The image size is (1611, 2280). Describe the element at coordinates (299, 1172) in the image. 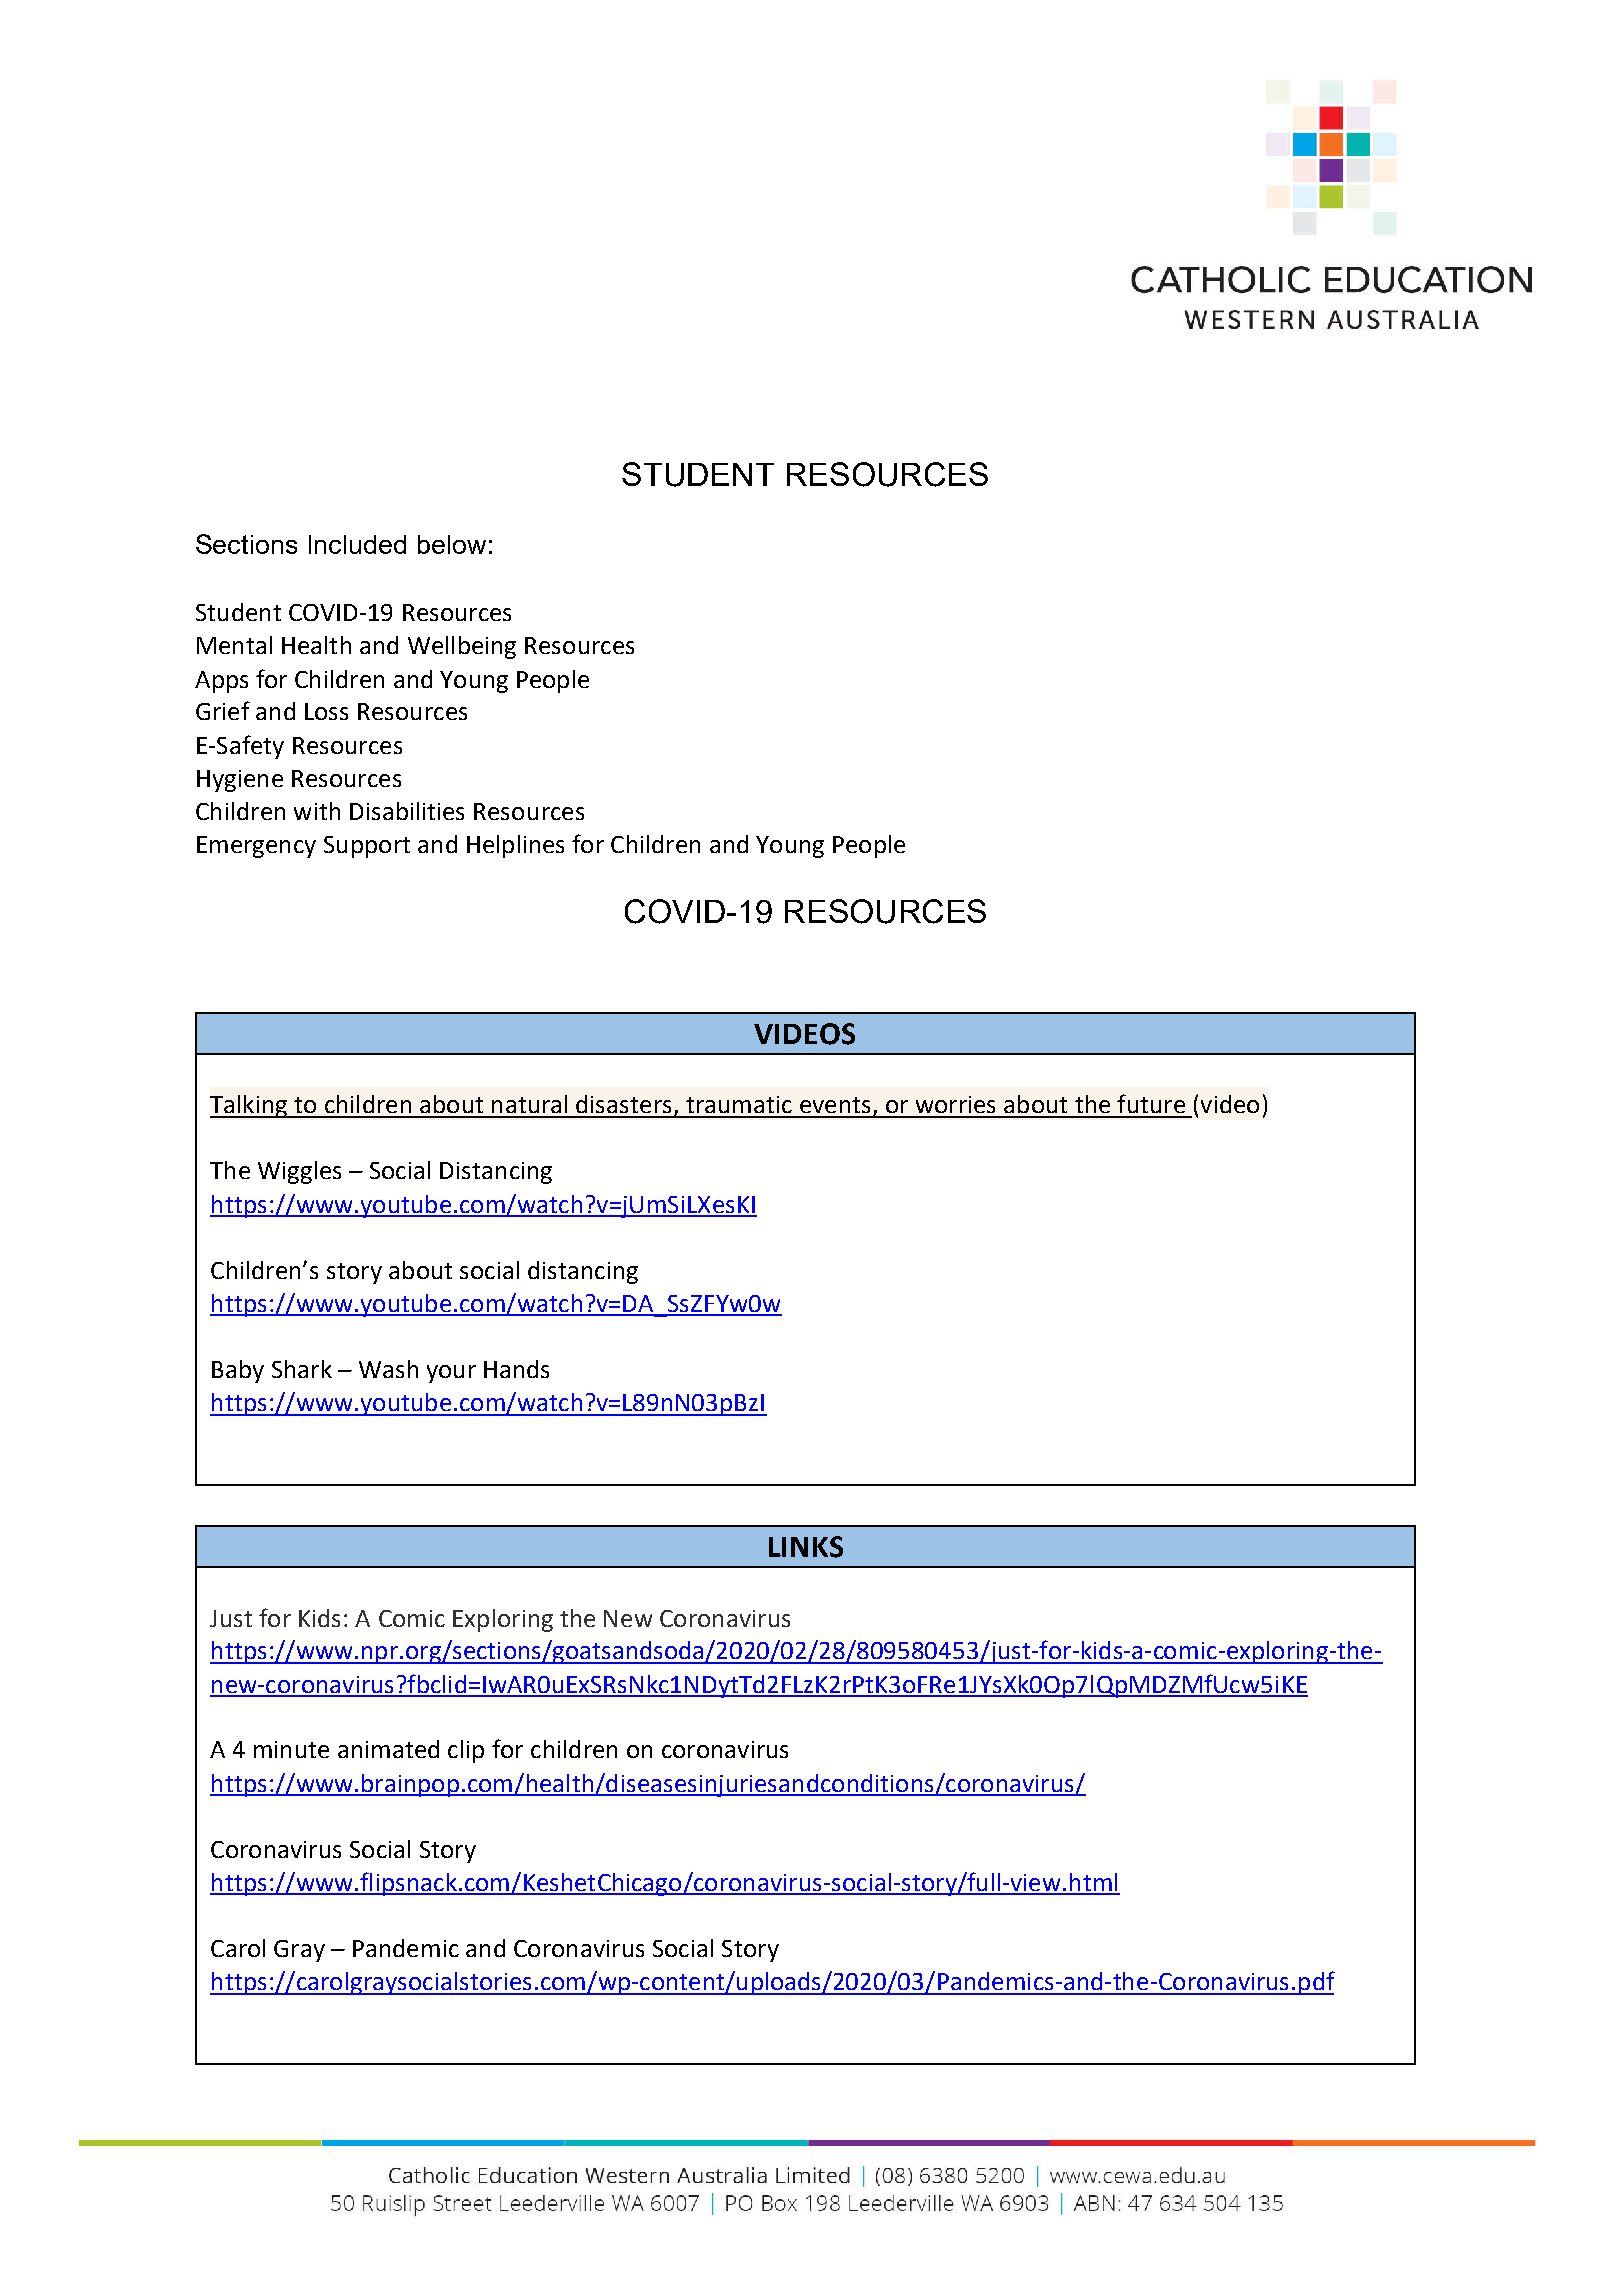

I see `Wiggles` at that location.
